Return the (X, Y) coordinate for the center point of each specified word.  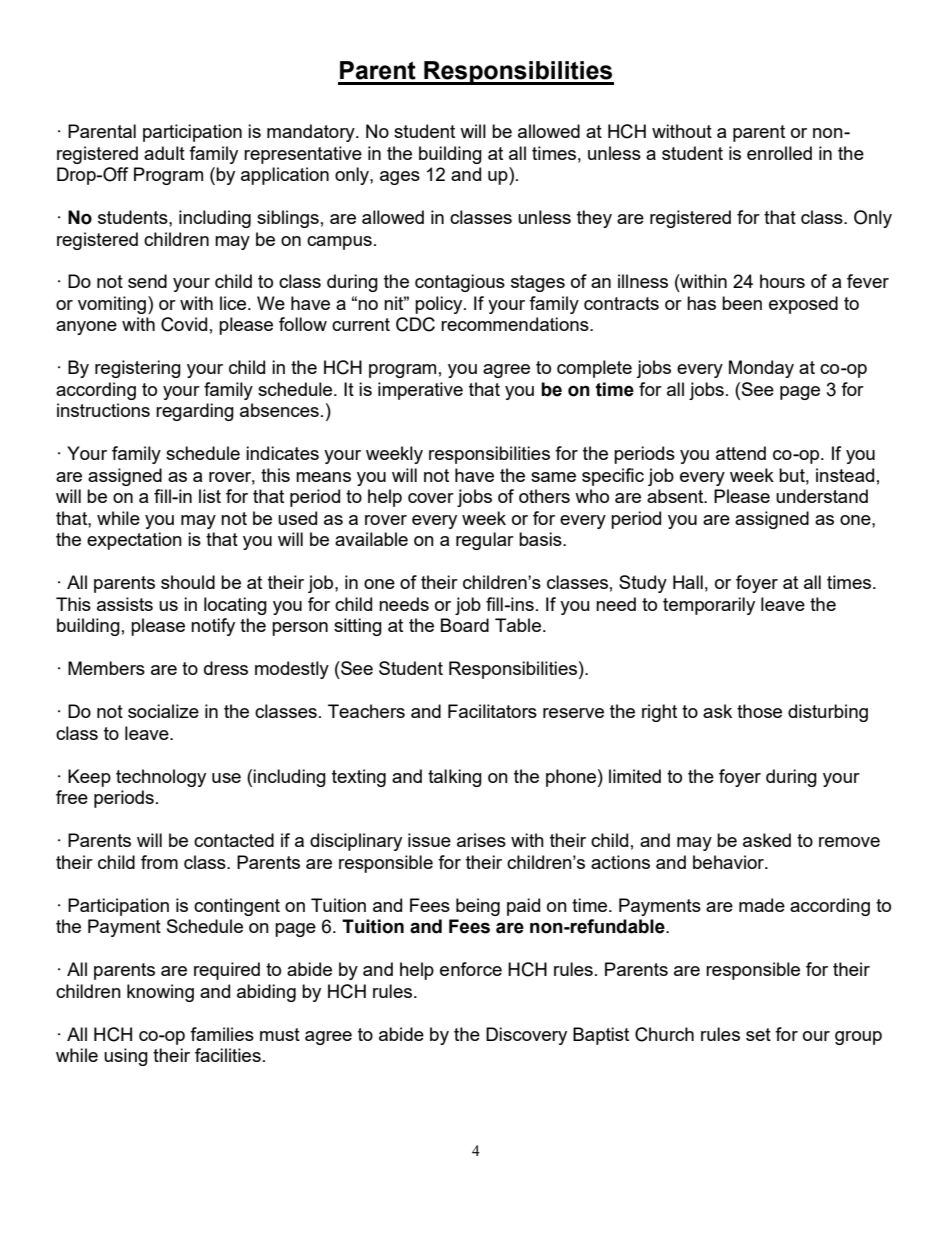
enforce (471, 969)
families (222, 1034)
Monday (761, 369)
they (594, 219)
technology (161, 778)
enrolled (779, 153)
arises (481, 840)
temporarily (709, 606)
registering (138, 369)
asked (767, 840)
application (285, 176)
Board (465, 625)
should (188, 582)
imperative (420, 391)
